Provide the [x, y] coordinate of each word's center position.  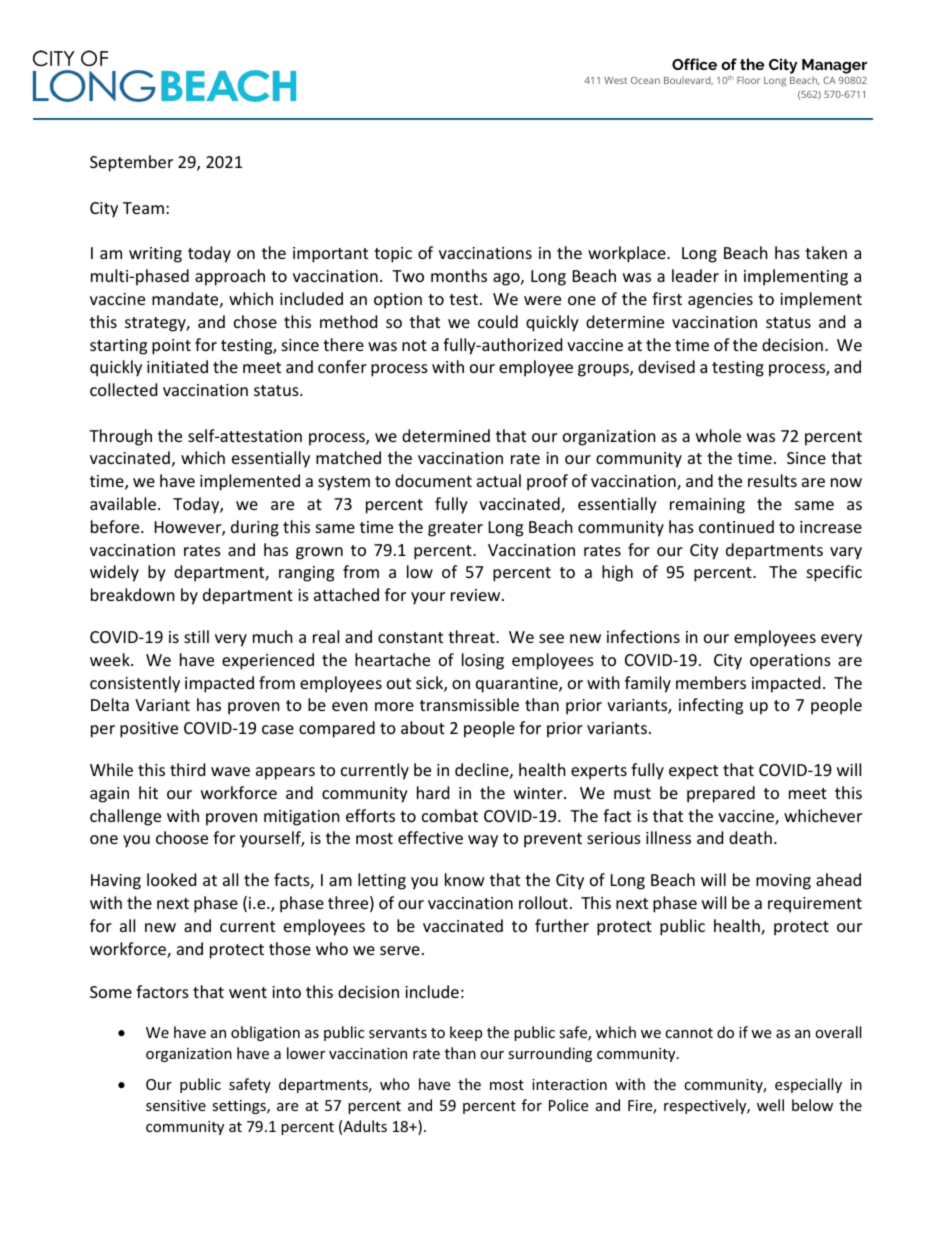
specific [834, 573]
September [131, 163]
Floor [748, 80]
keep [466, 1033]
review [477, 595]
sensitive [176, 1105]
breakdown [133, 594]
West [615, 80]
